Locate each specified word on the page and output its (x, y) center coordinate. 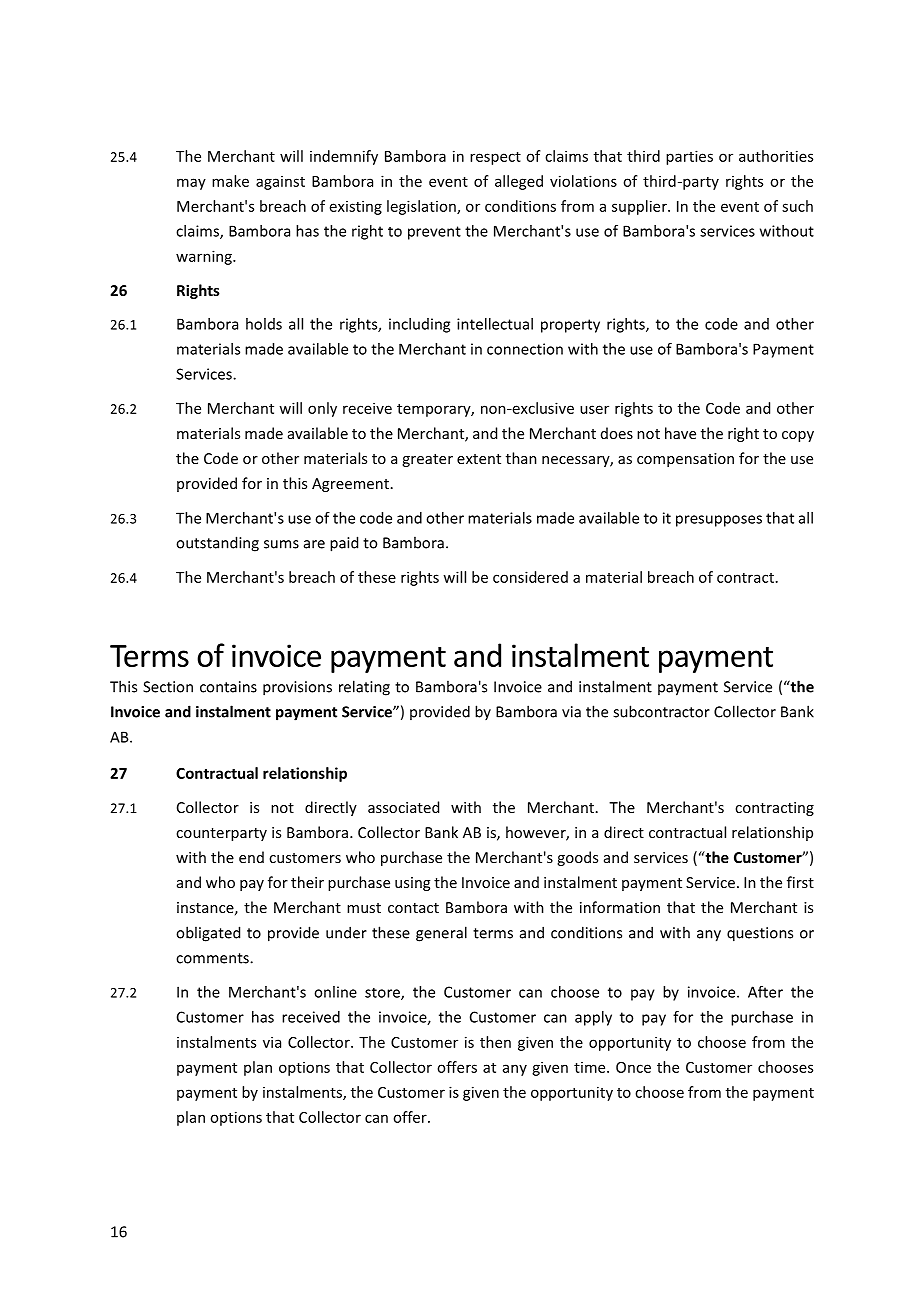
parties (689, 157)
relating (364, 688)
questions (760, 934)
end (251, 857)
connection (525, 349)
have (680, 433)
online (335, 992)
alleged (519, 182)
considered (530, 577)
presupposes (719, 521)
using (412, 884)
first (800, 882)
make (230, 181)
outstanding (217, 544)
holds (264, 324)
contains (228, 687)
